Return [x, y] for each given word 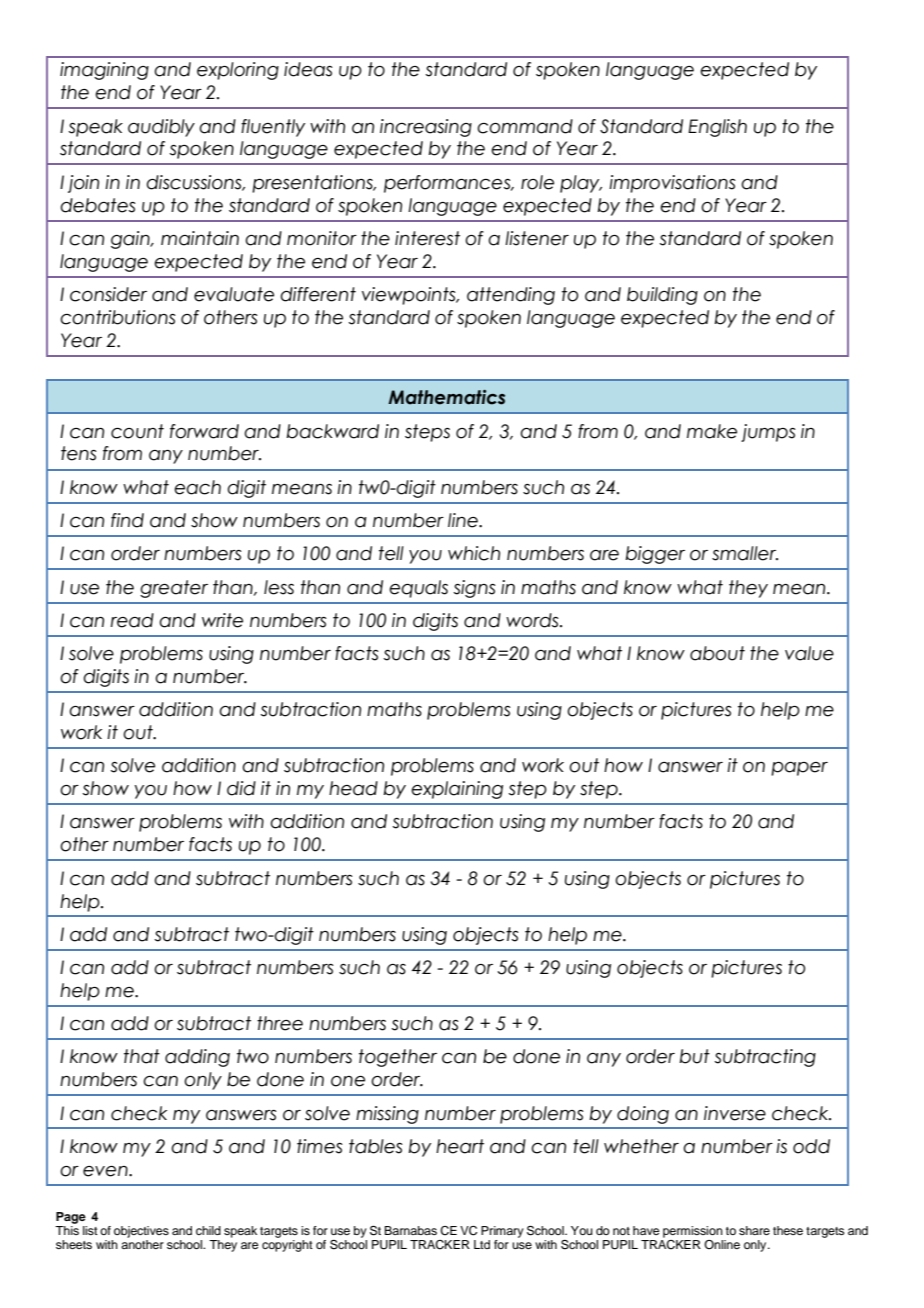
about [717, 653]
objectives [141, 1232]
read [132, 620]
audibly [161, 128]
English [717, 128]
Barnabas [410, 1230]
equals [418, 589]
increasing [426, 128]
